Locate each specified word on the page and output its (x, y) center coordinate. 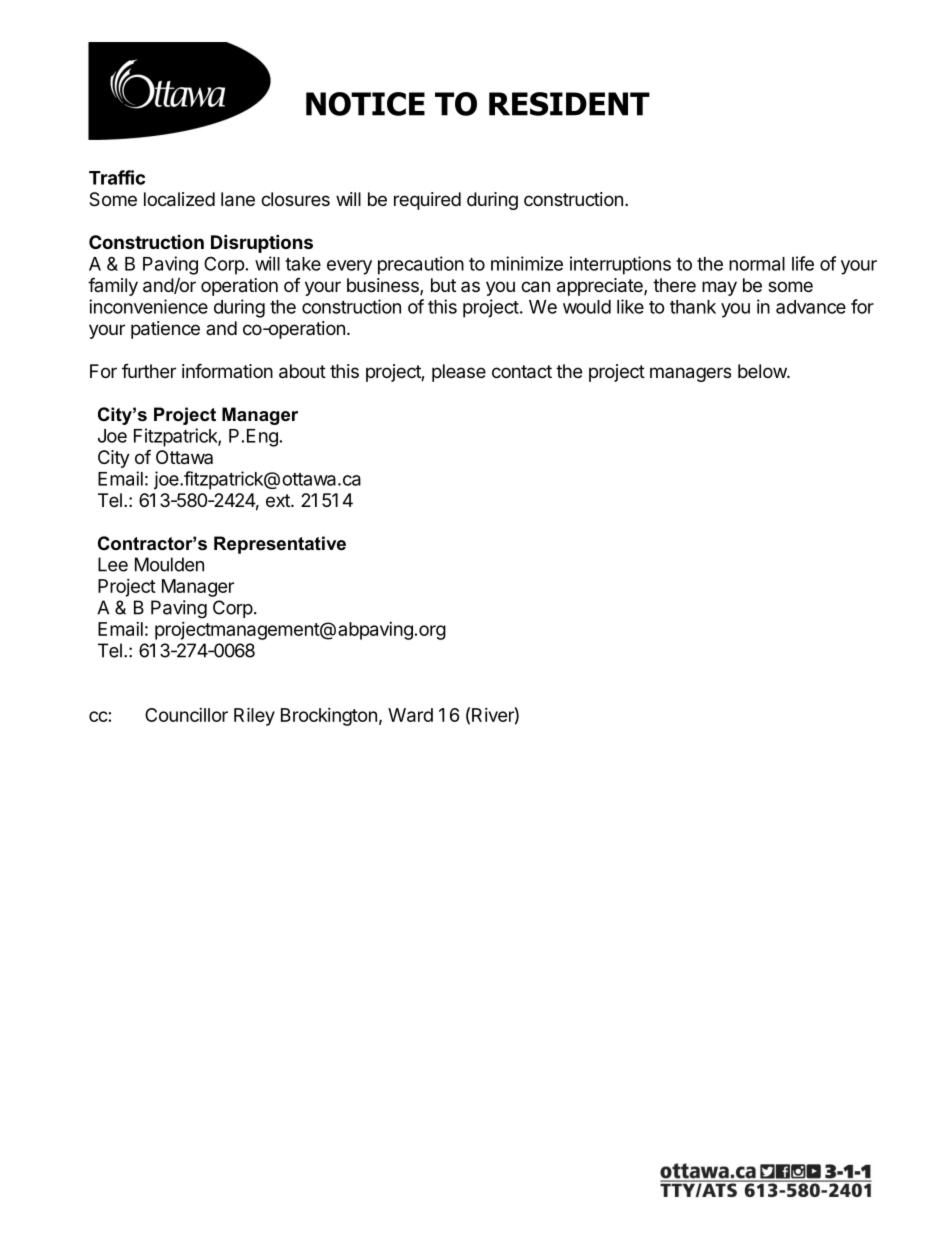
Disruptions (262, 243)
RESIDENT (569, 104)
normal (757, 264)
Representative (280, 545)
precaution (421, 265)
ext (279, 500)
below (763, 371)
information (227, 370)
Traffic (117, 177)
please (459, 373)
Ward (410, 715)
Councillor (186, 715)
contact (522, 372)
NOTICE (365, 104)
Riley (254, 716)
